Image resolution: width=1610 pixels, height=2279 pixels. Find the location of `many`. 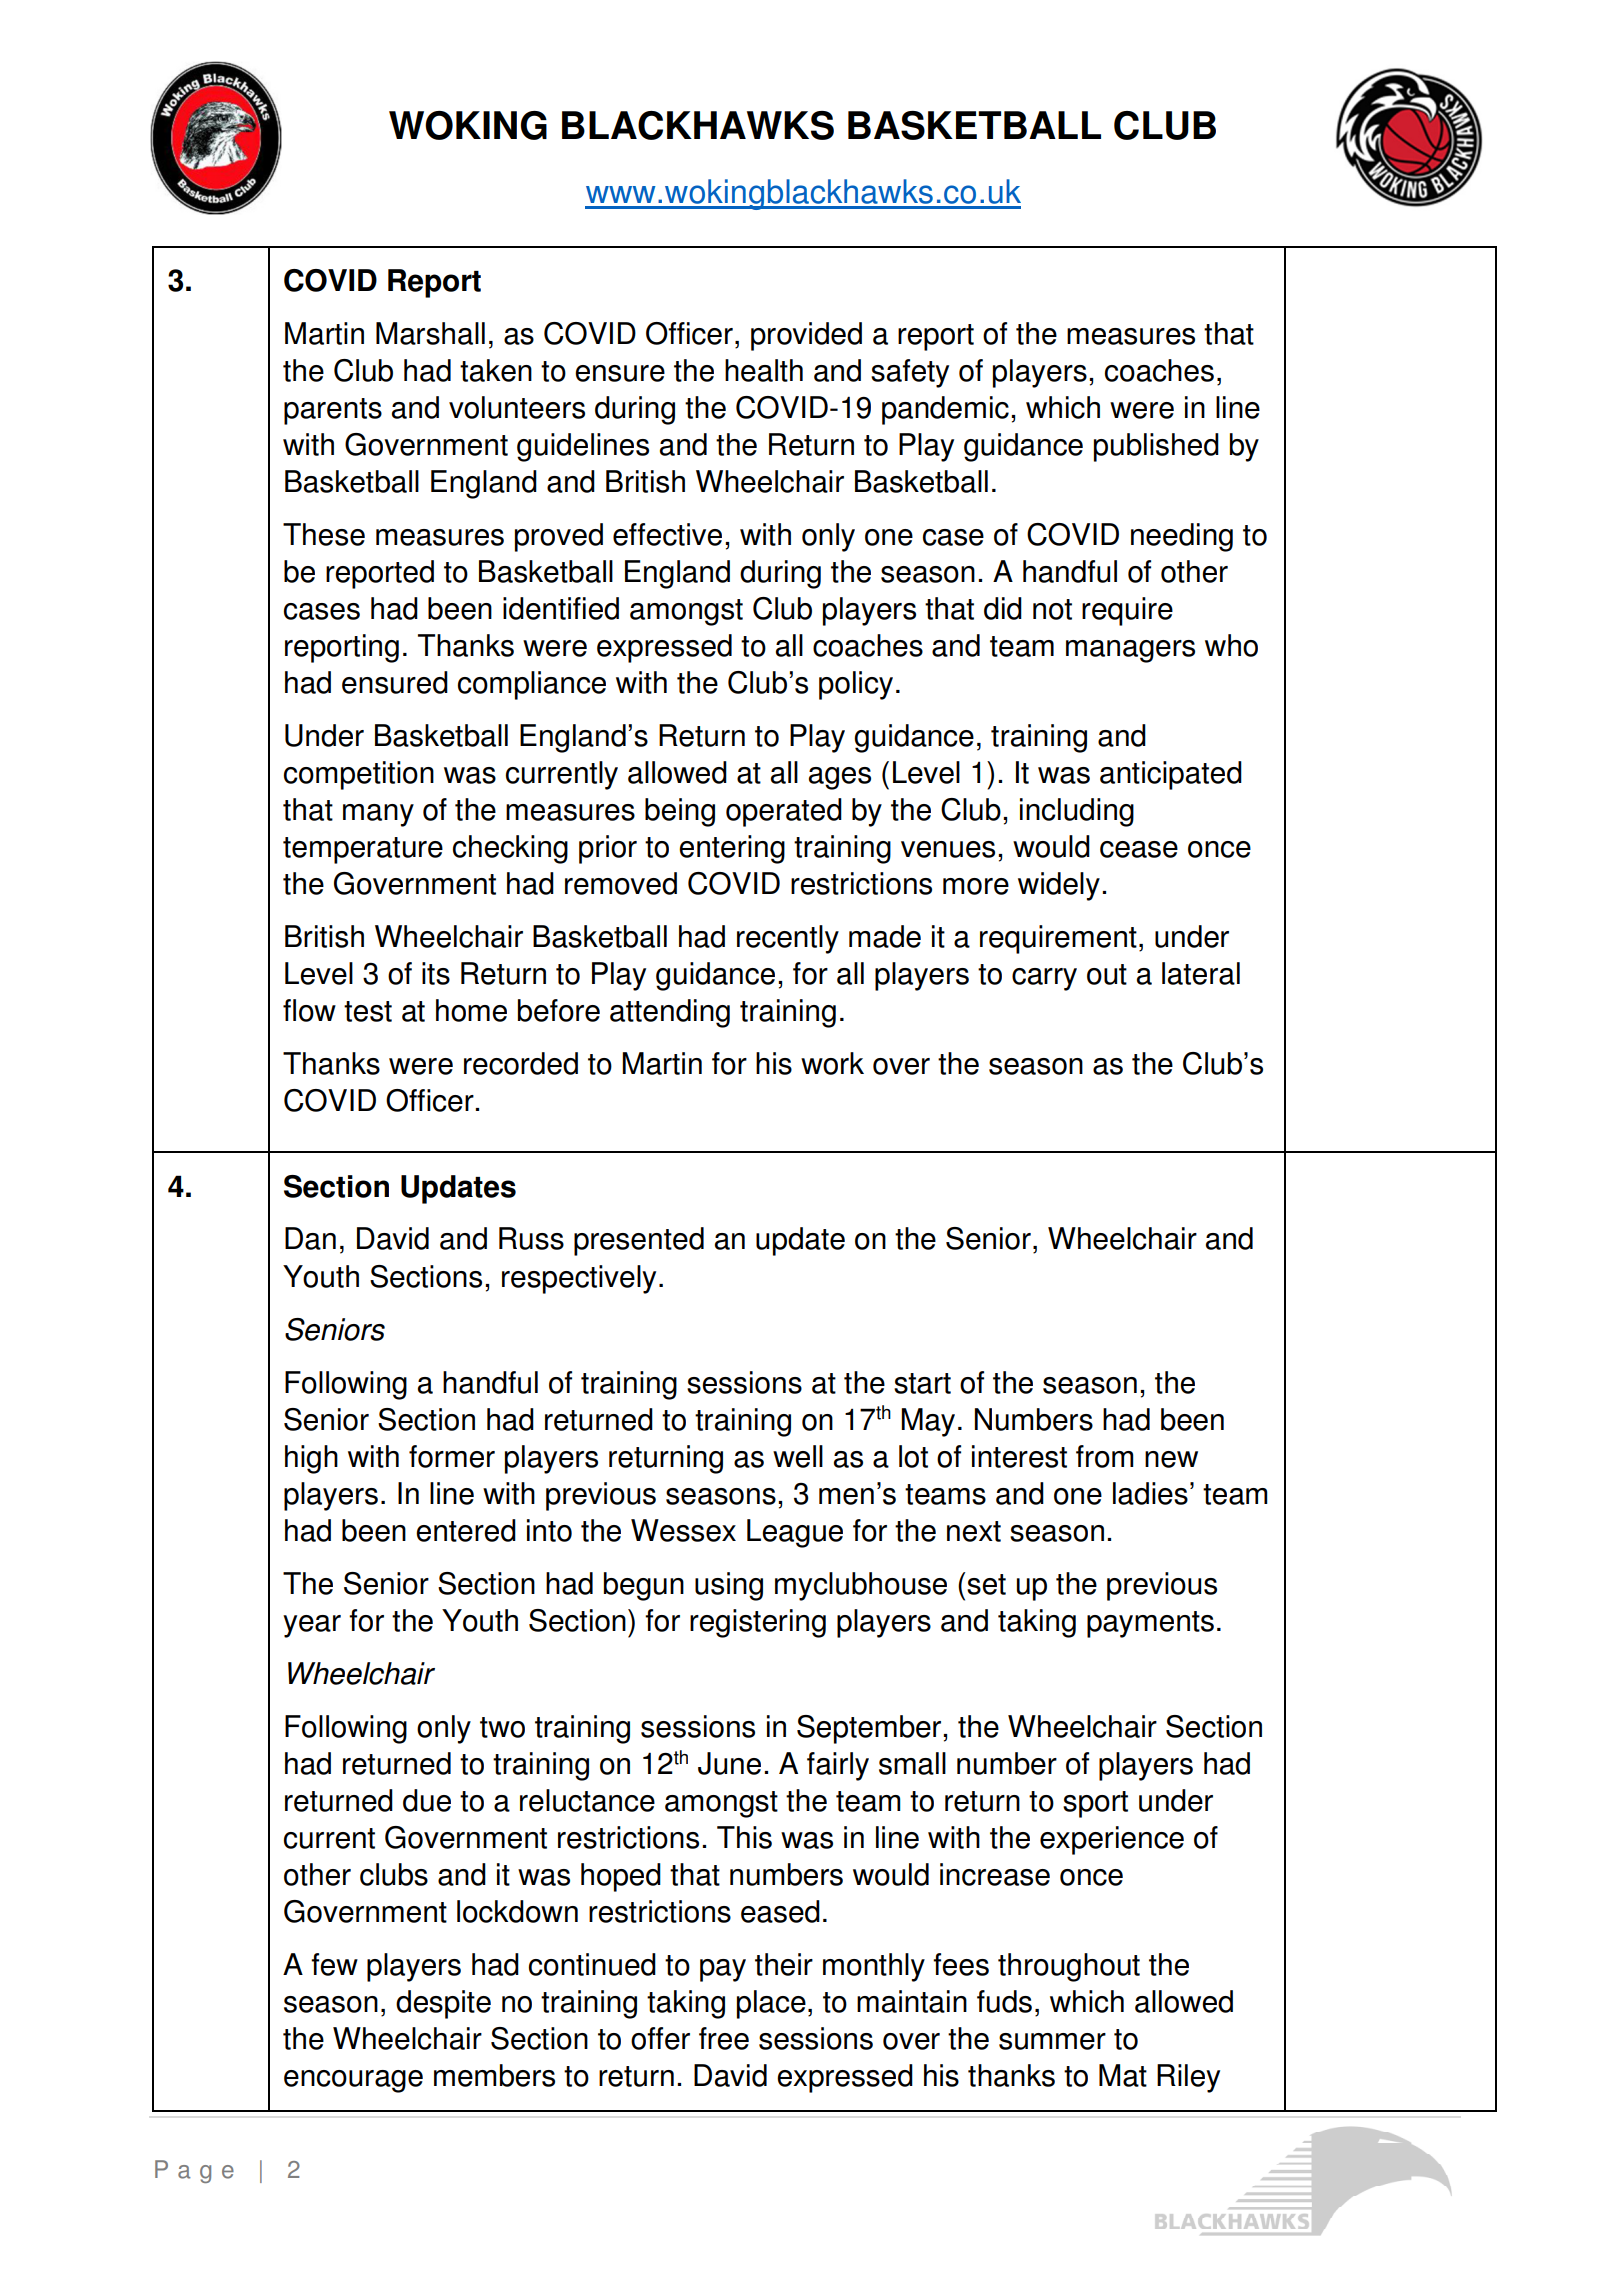

many is located at coordinates (378, 815).
